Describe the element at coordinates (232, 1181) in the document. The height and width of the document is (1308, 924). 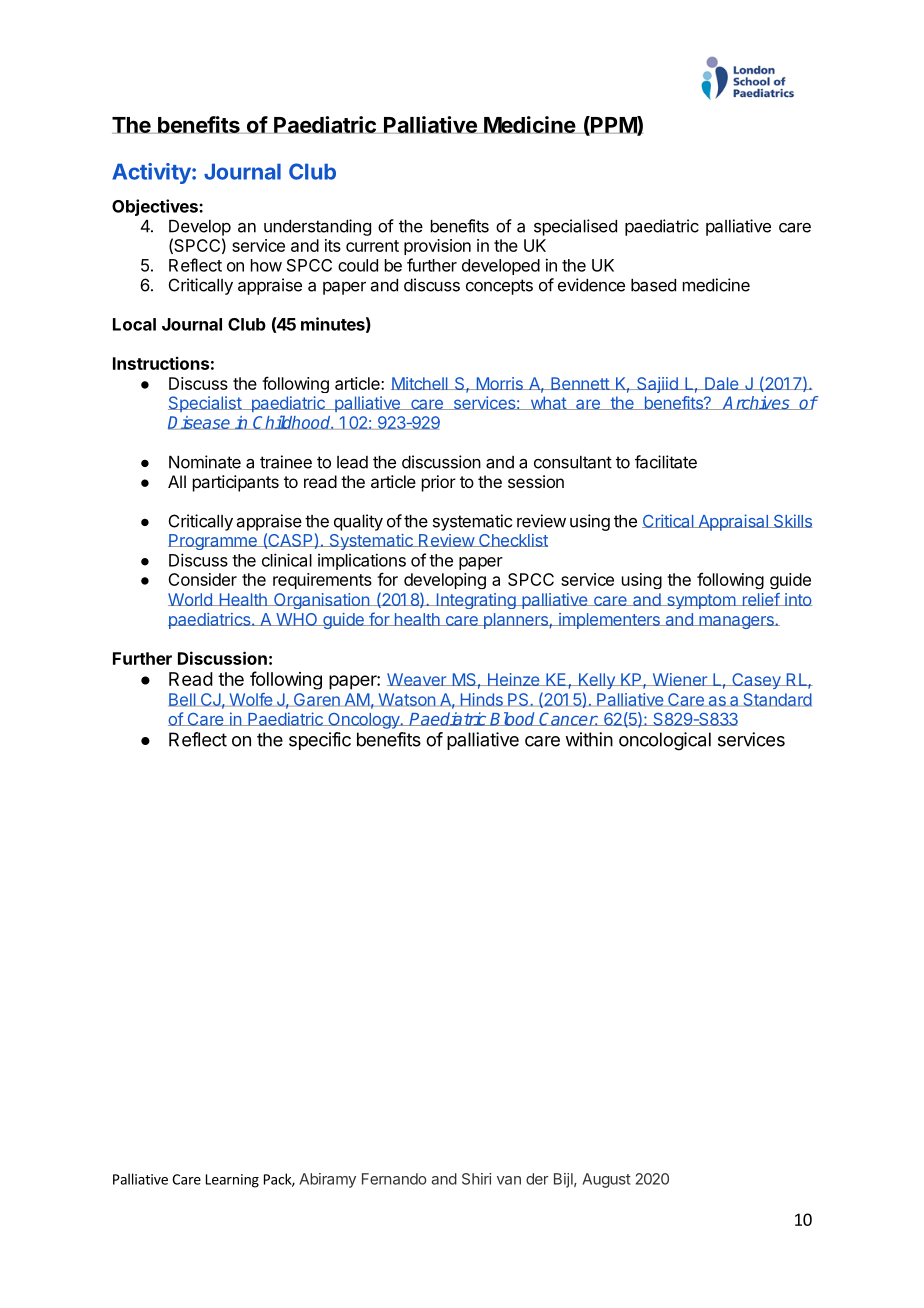
I see `Learning` at that location.
